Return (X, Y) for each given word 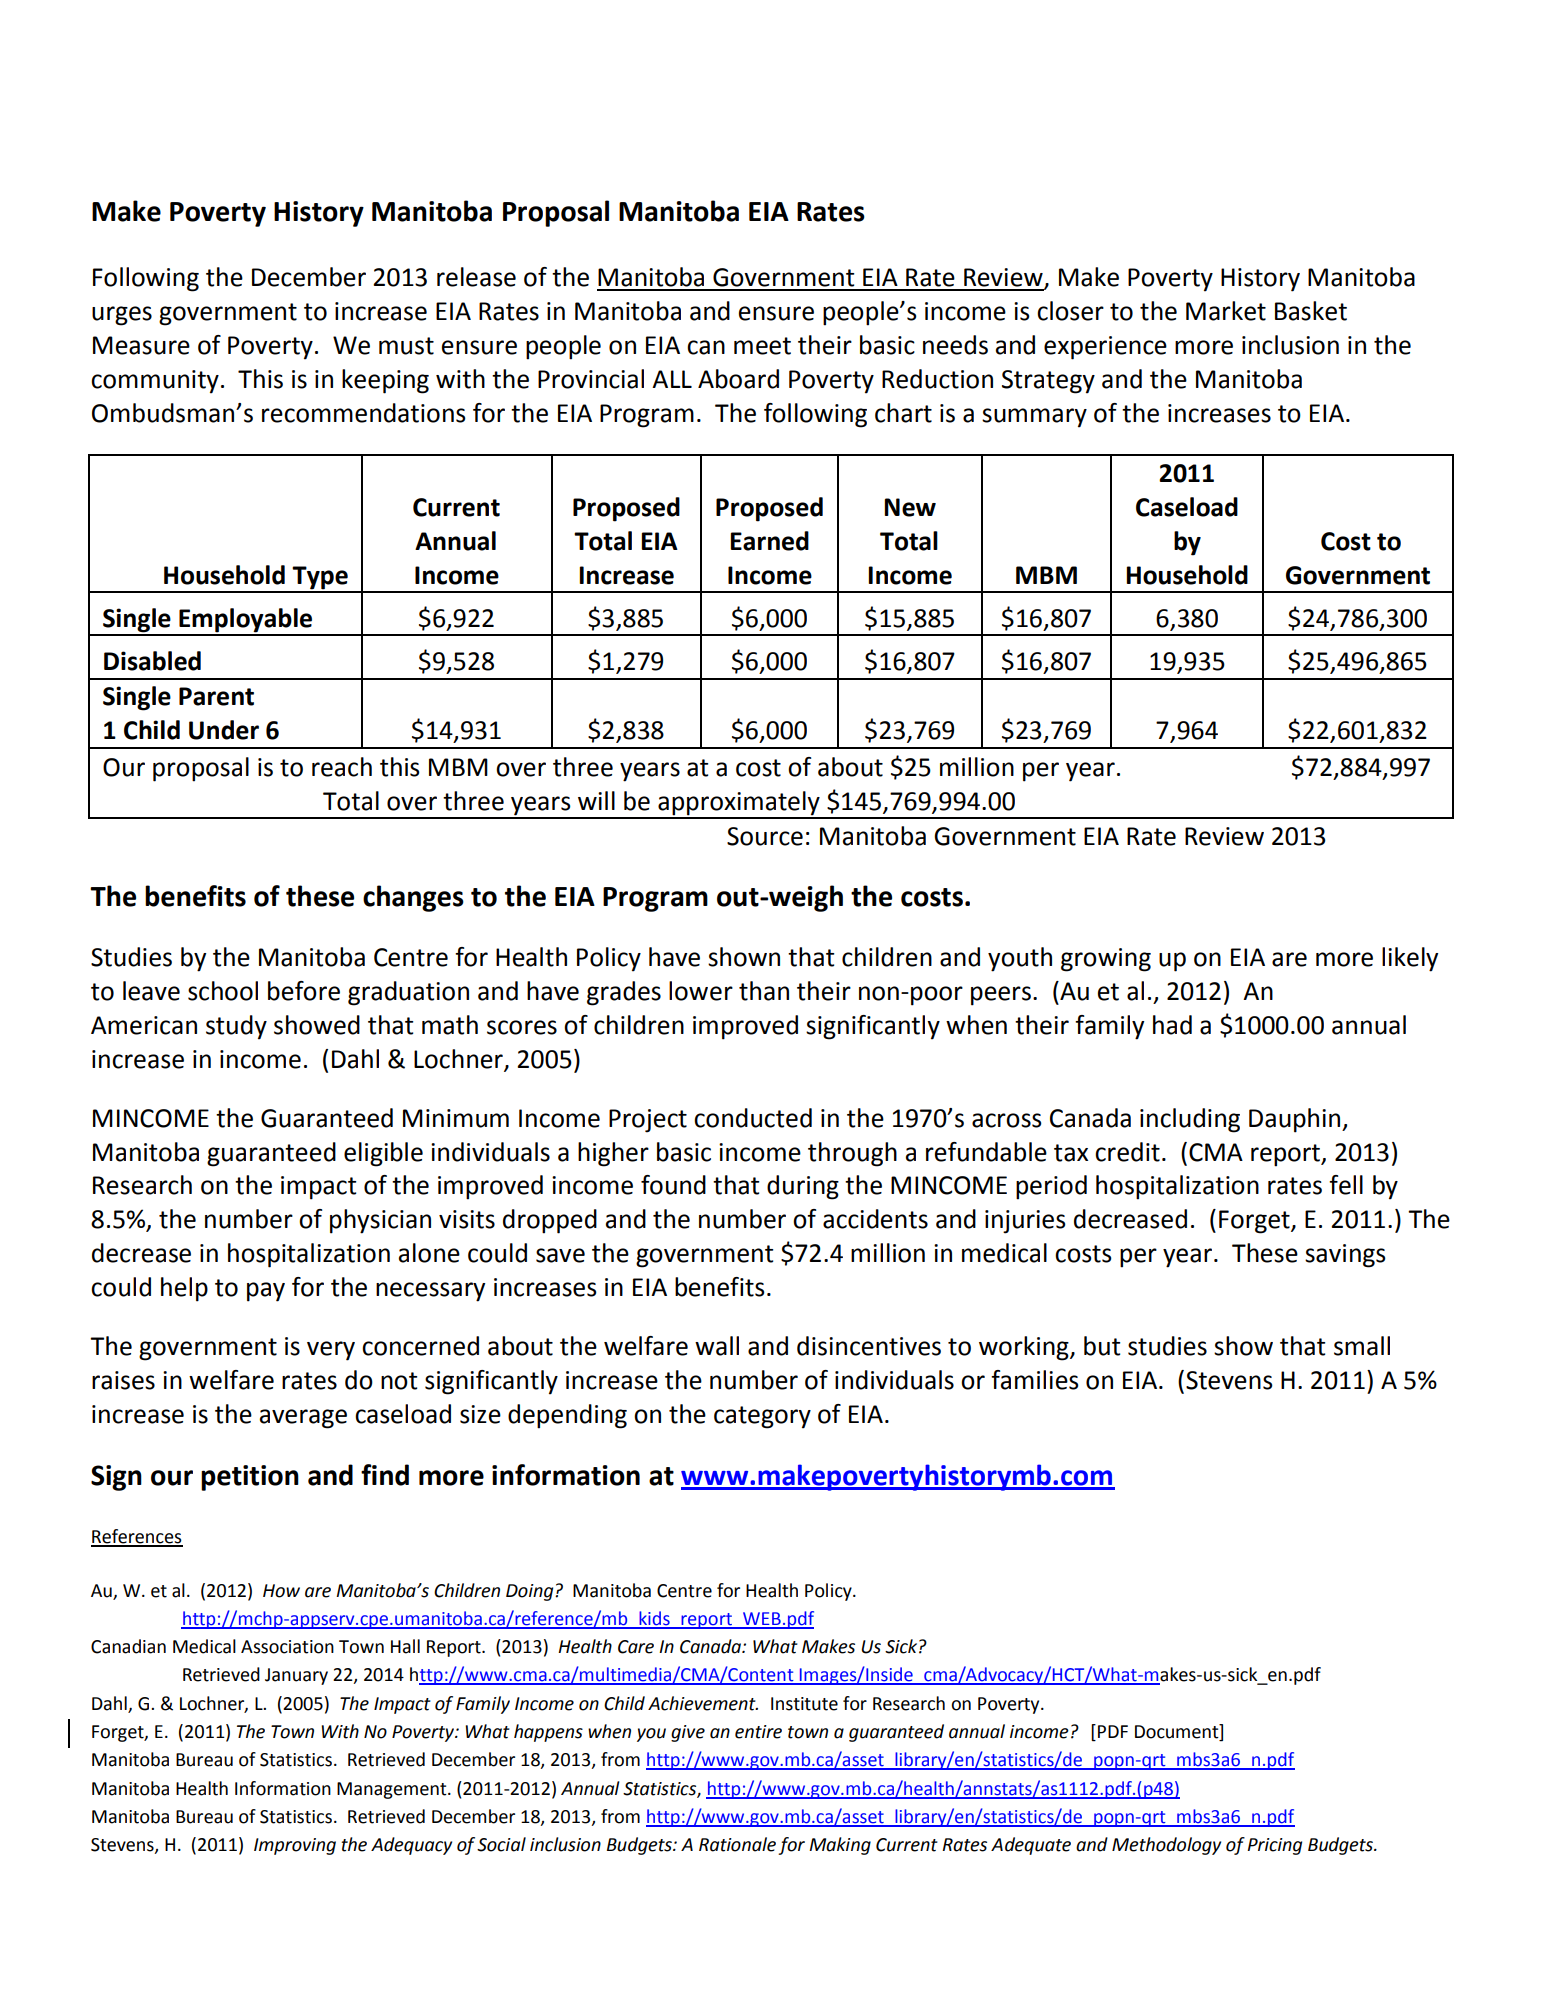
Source (765, 836)
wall (717, 1346)
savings (1345, 1256)
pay (266, 1292)
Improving (295, 1846)
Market (1226, 311)
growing (1106, 960)
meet (762, 346)
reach (342, 767)
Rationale (737, 1844)
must (406, 346)
